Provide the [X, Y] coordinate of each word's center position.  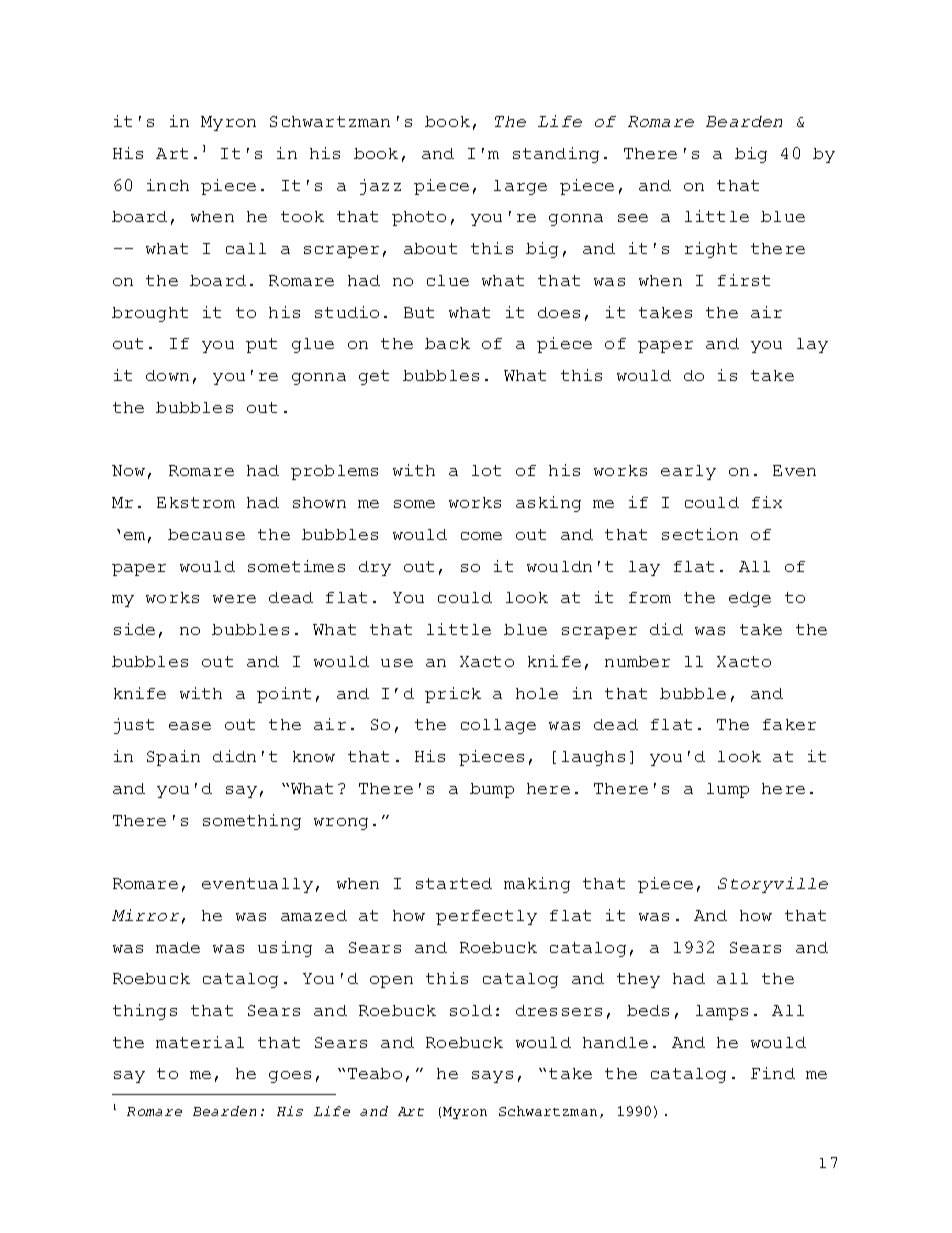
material [200, 1042]
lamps [722, 1012]
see [633, 218]
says [492, 1077]
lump [728, 790]
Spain [173, 758]
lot [486, 470]
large [520, 187]
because [206, 534]
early [688, 472]
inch [168, 185]
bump [492, 790]
